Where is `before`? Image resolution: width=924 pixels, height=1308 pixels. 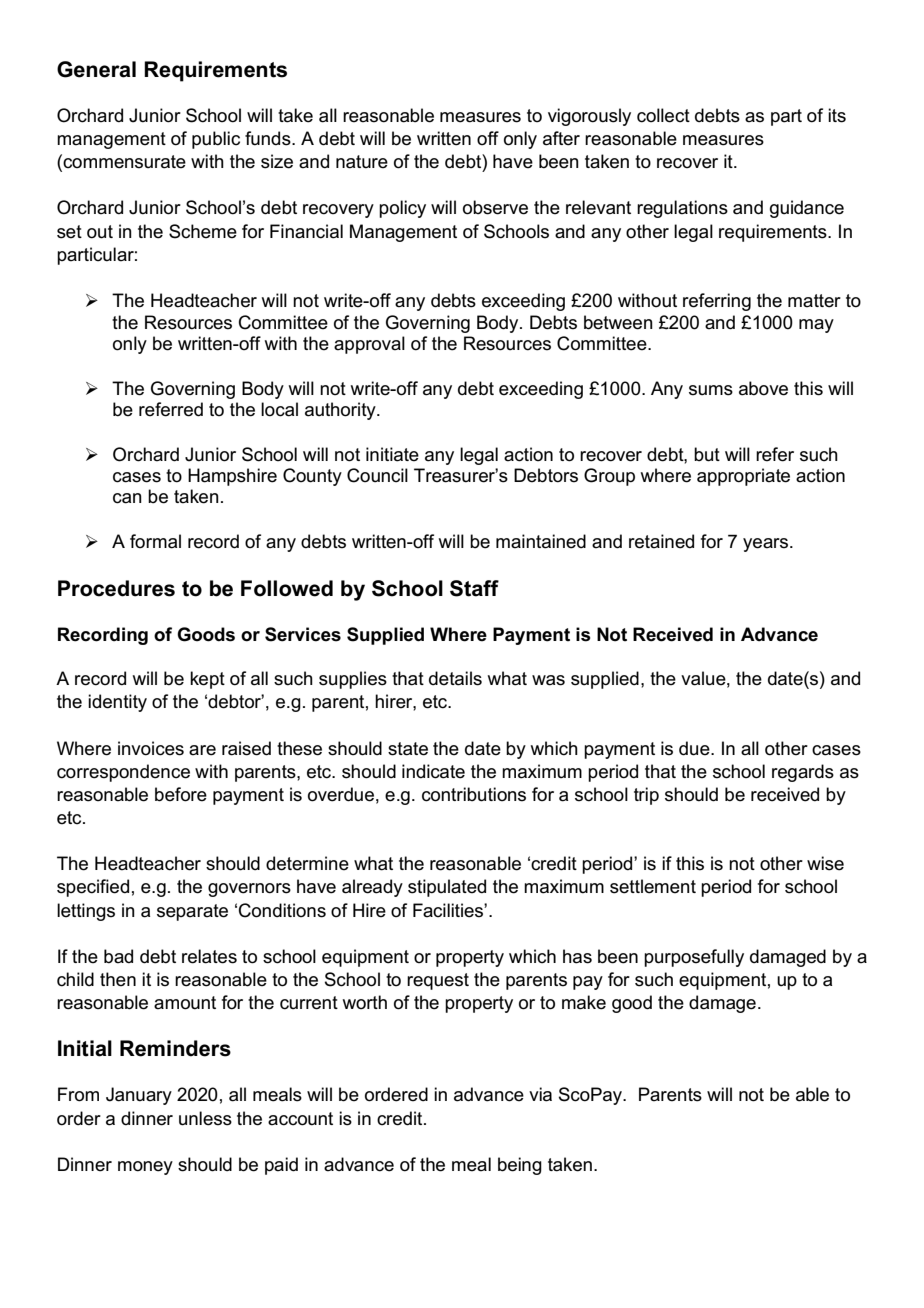
before is located at coordinates (181, 794).
